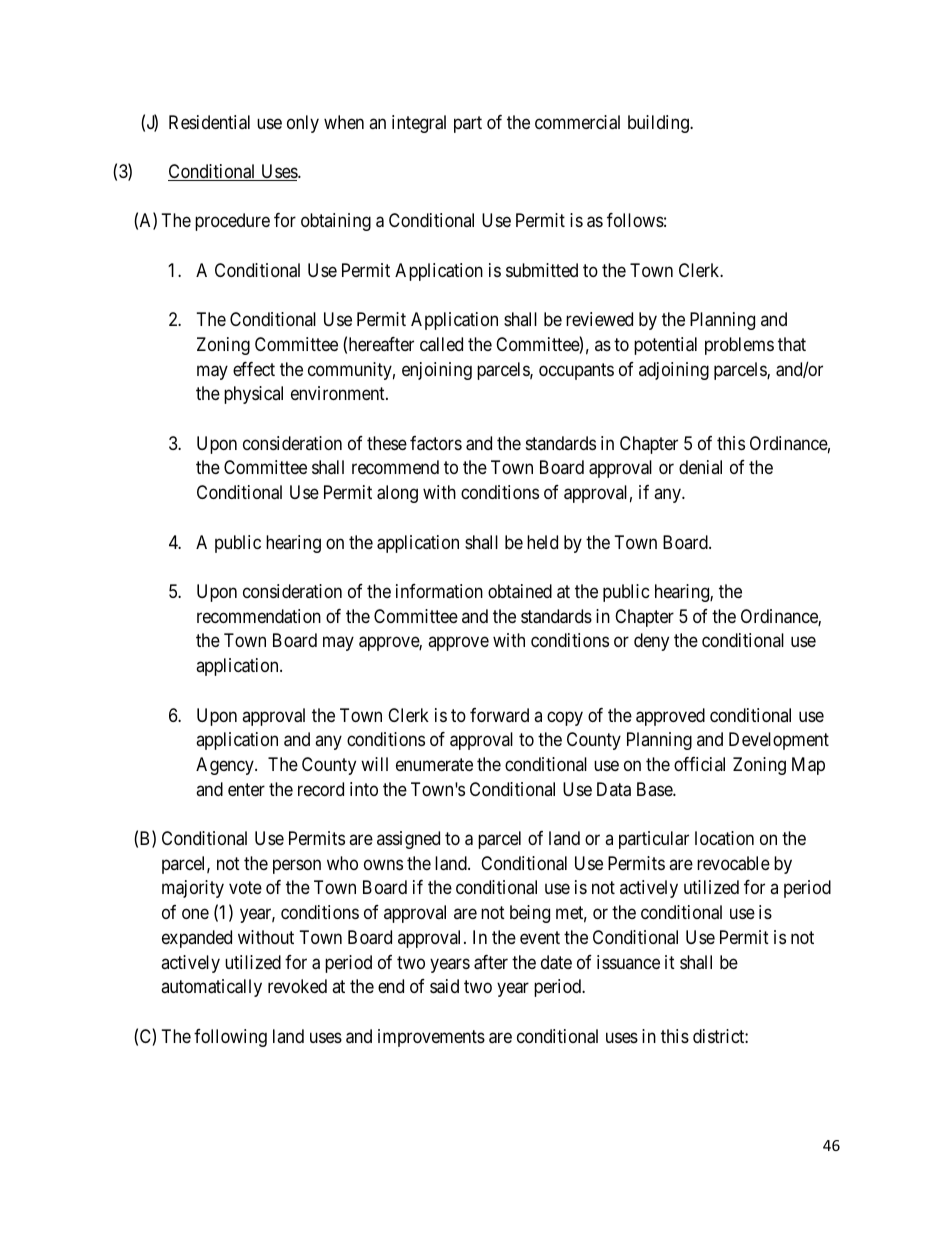 The width and height of the page is (952, 1233). Describe the element at coordinates (254, 369) in the page. I see `effect` at that location.
